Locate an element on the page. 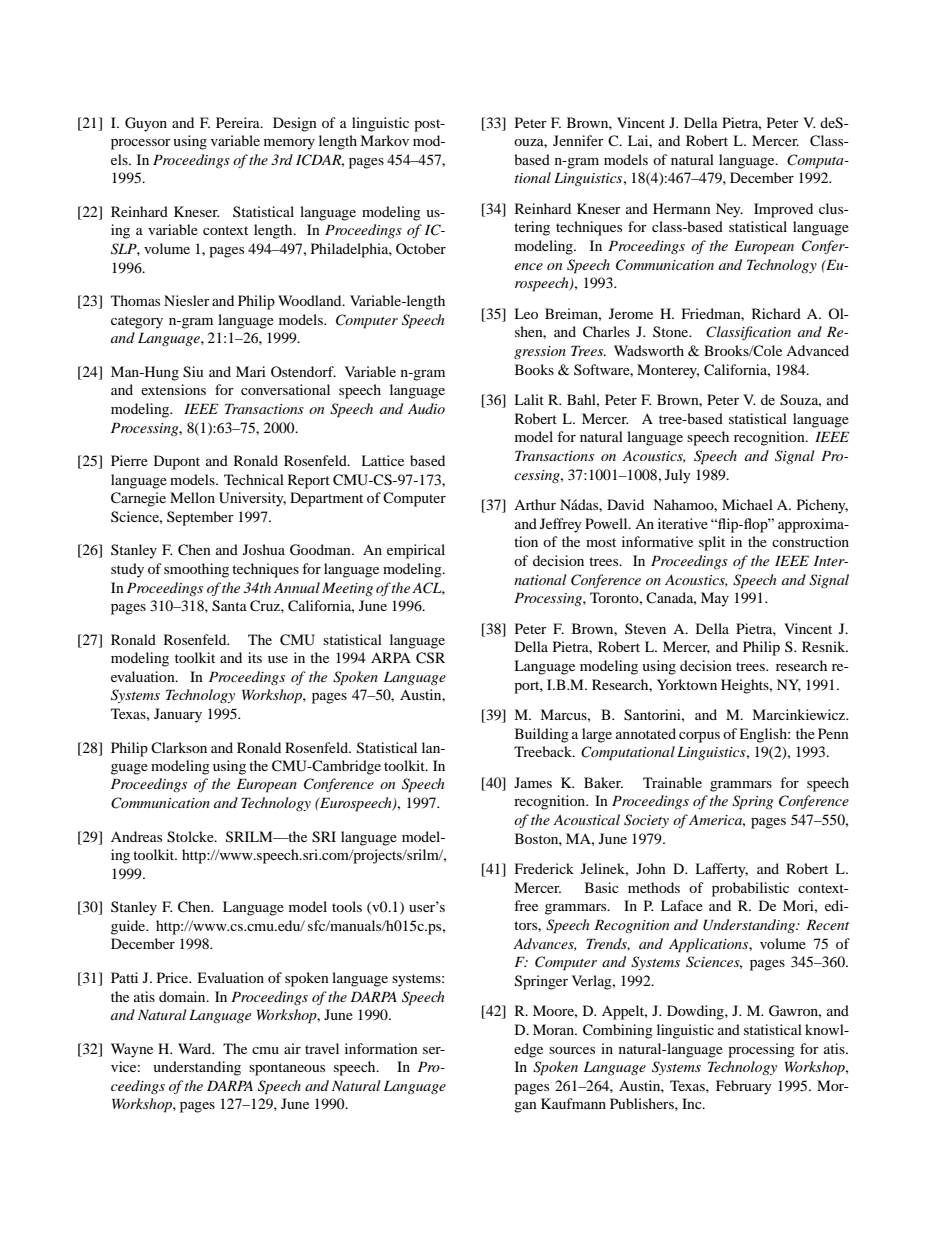  Ward is located at coordinates (196, 1048).
